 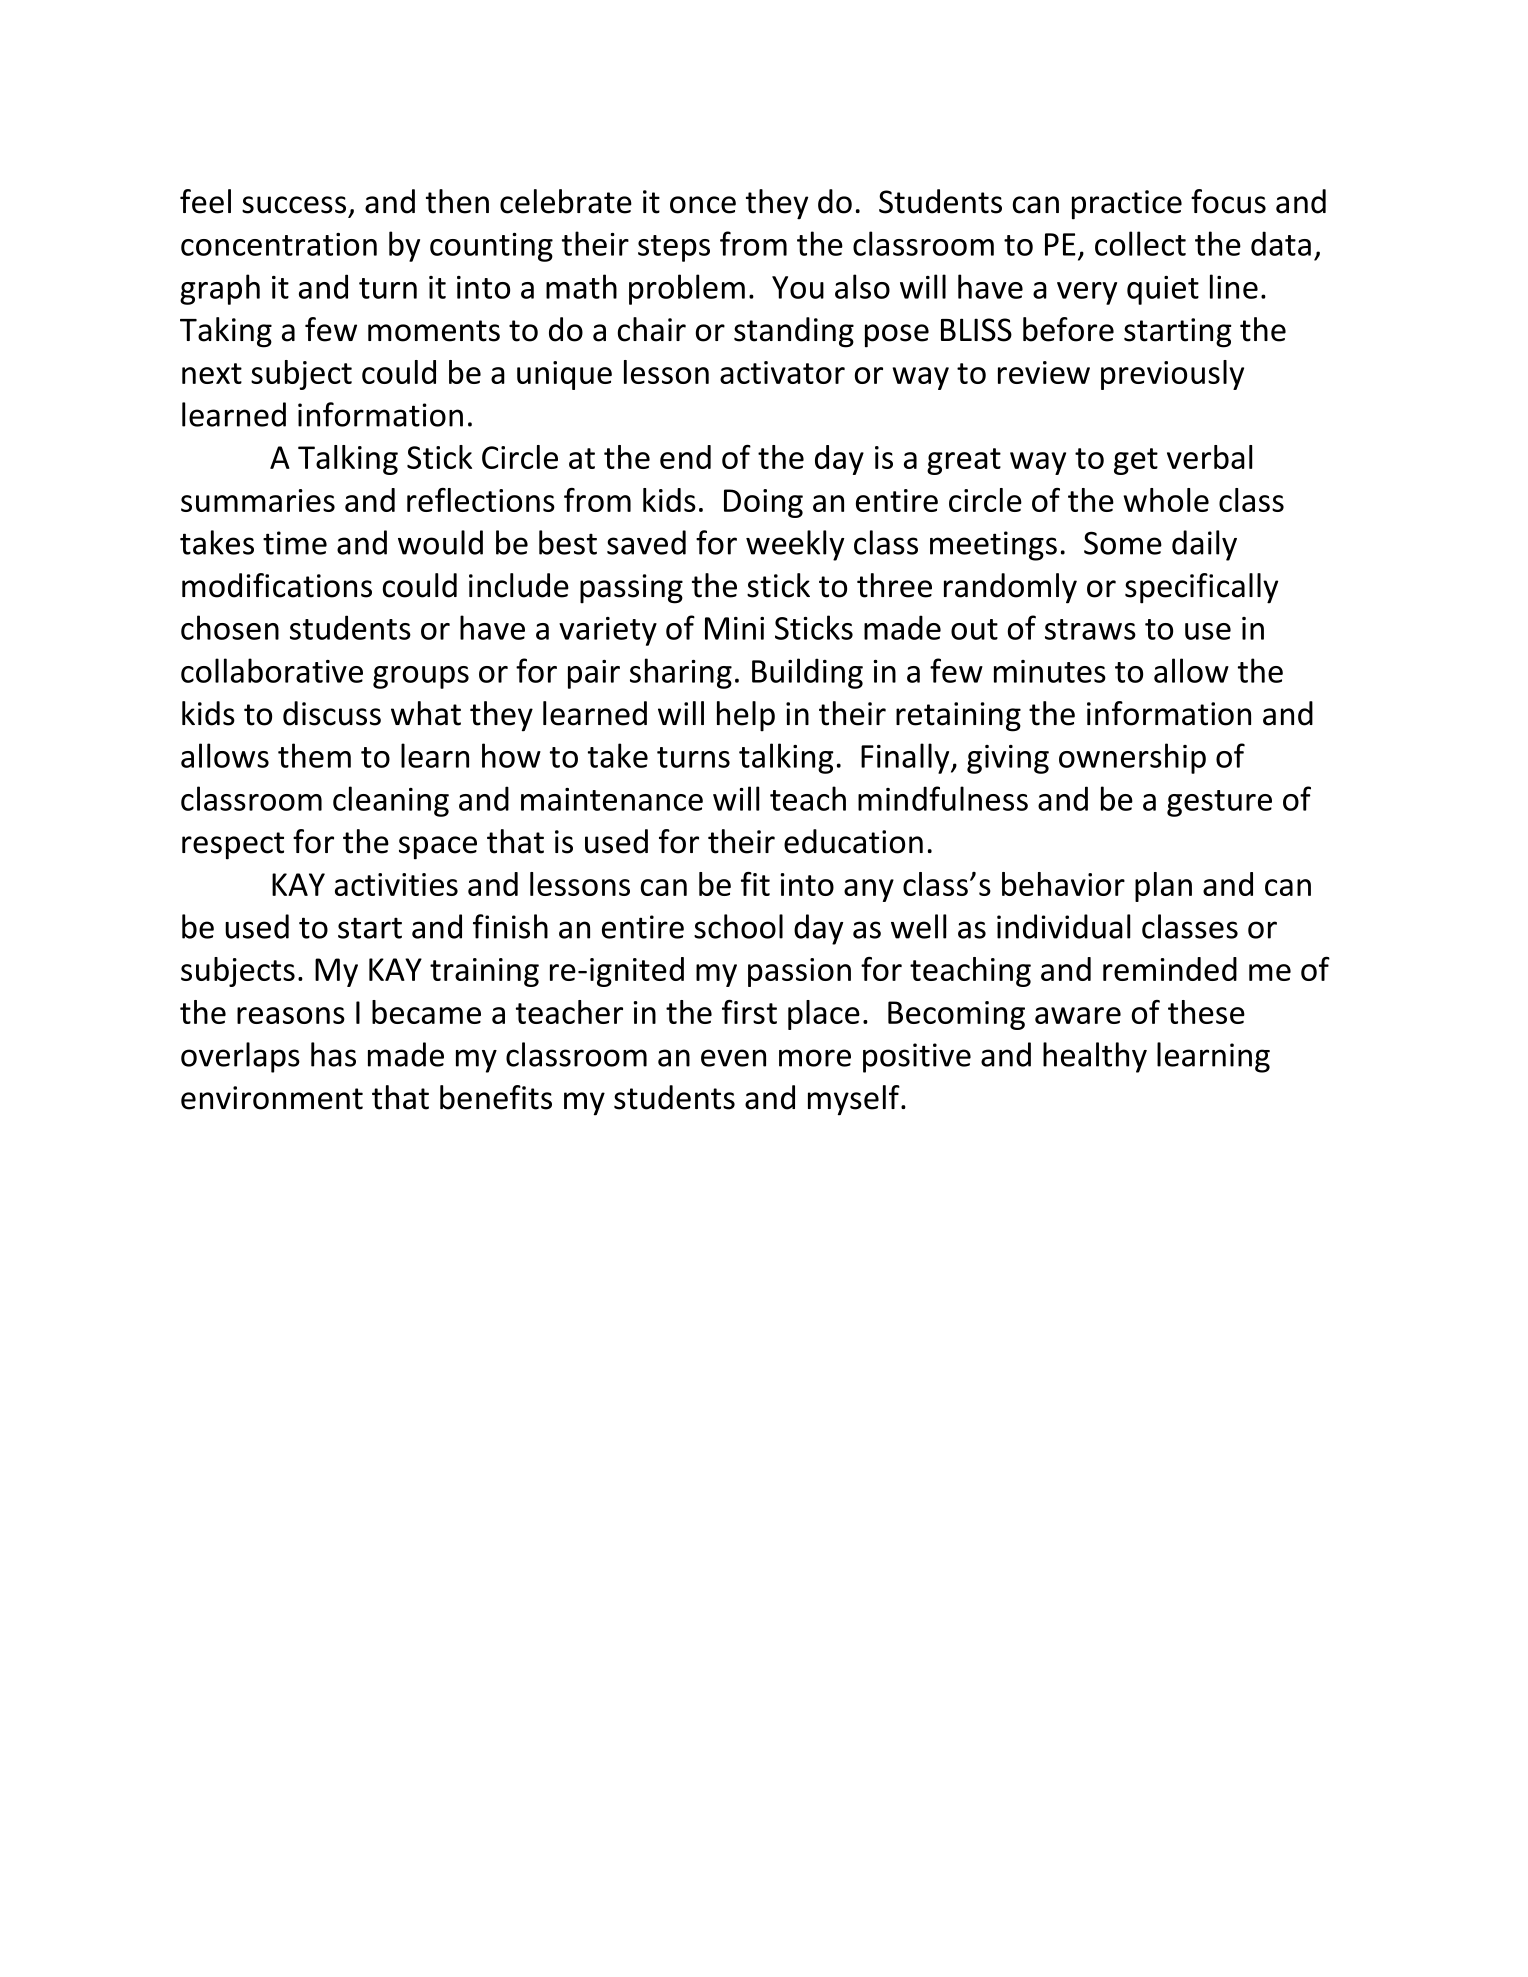 What do you see at coordinates (294, 205) in the screenshot?
I see `success` at bounding box center [294, 205].
